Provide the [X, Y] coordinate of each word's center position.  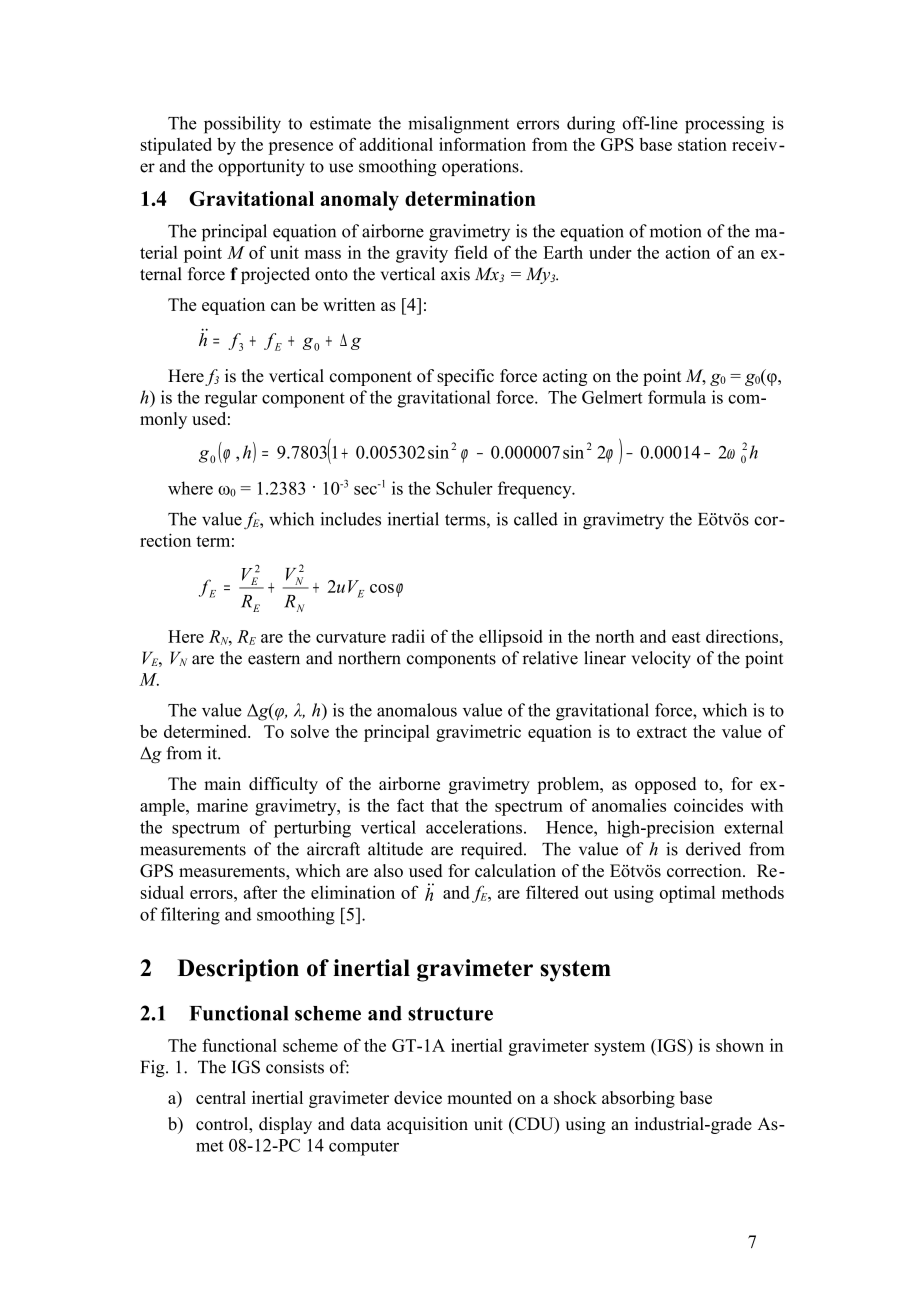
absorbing [638, 1099]
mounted [479, 1097]
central [221, 1097]
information [482, 144]
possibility [242, 125]
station [702, 144]
